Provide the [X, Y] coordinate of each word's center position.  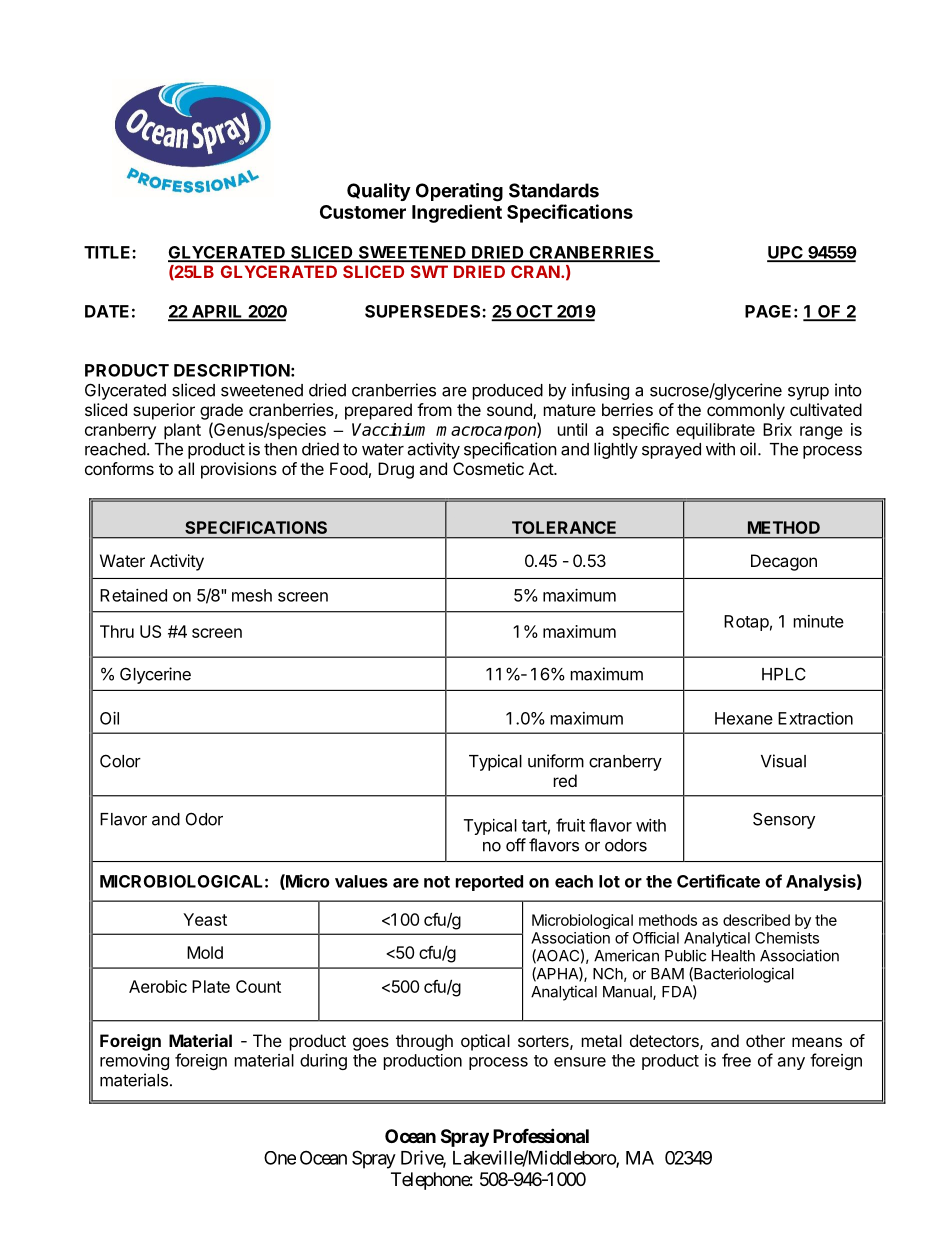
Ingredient [457, 213]
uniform [556, 761]
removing [134, 1062]
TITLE [108, 252]
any [791, 1063]
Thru [117, 631]
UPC [786, 253]
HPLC [784, 674]
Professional [541, 1135]
